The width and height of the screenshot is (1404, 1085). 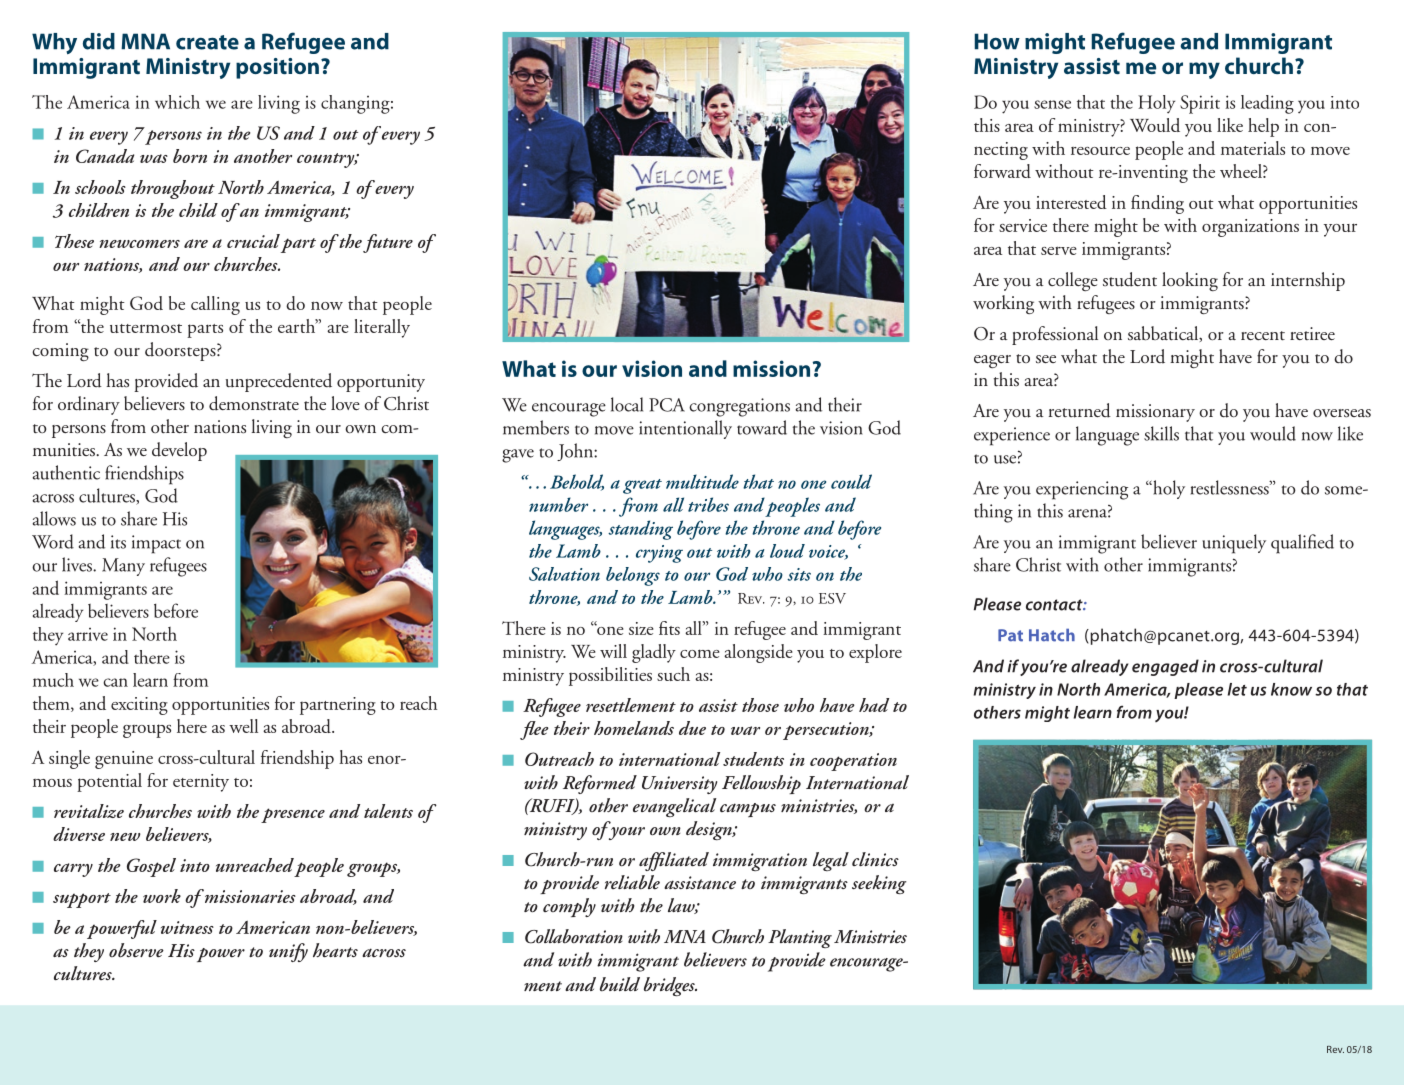 I want to click on impact, so click(x=156, y=544).
